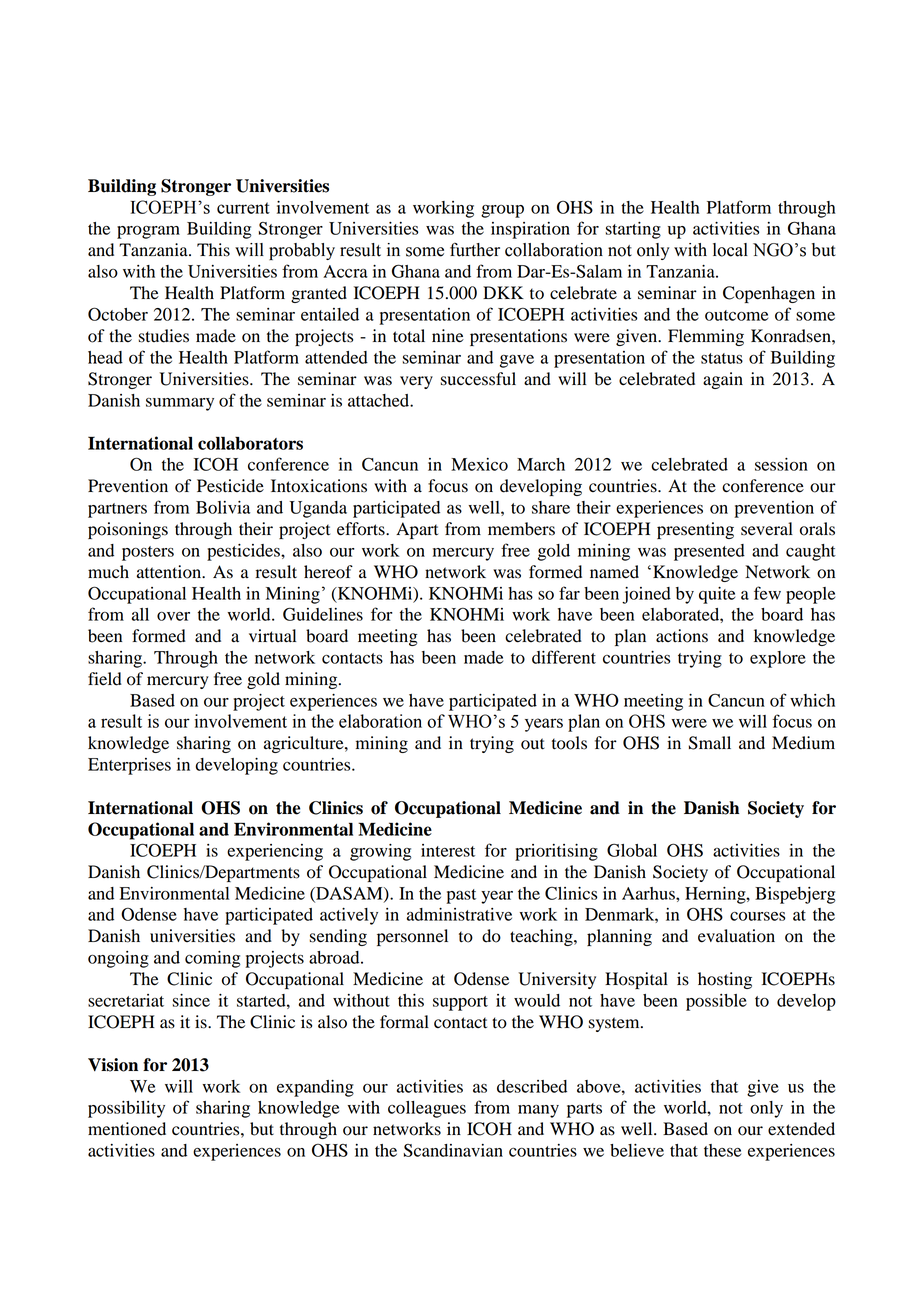 This screenshot has height=1308, width=924. I want to click on field, so click(105, 679).
